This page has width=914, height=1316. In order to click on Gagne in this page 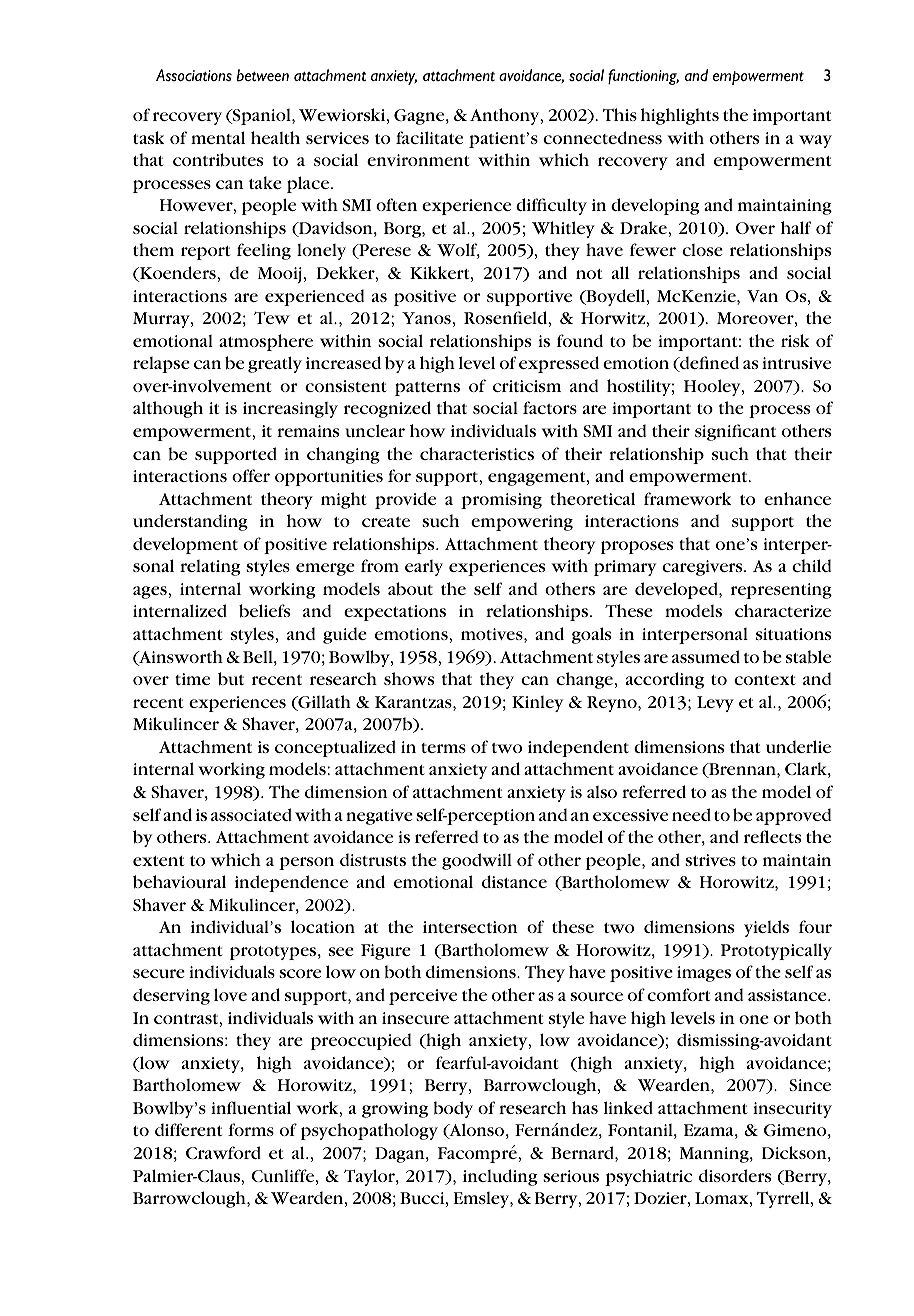, I will do `click(420, 117)`.
